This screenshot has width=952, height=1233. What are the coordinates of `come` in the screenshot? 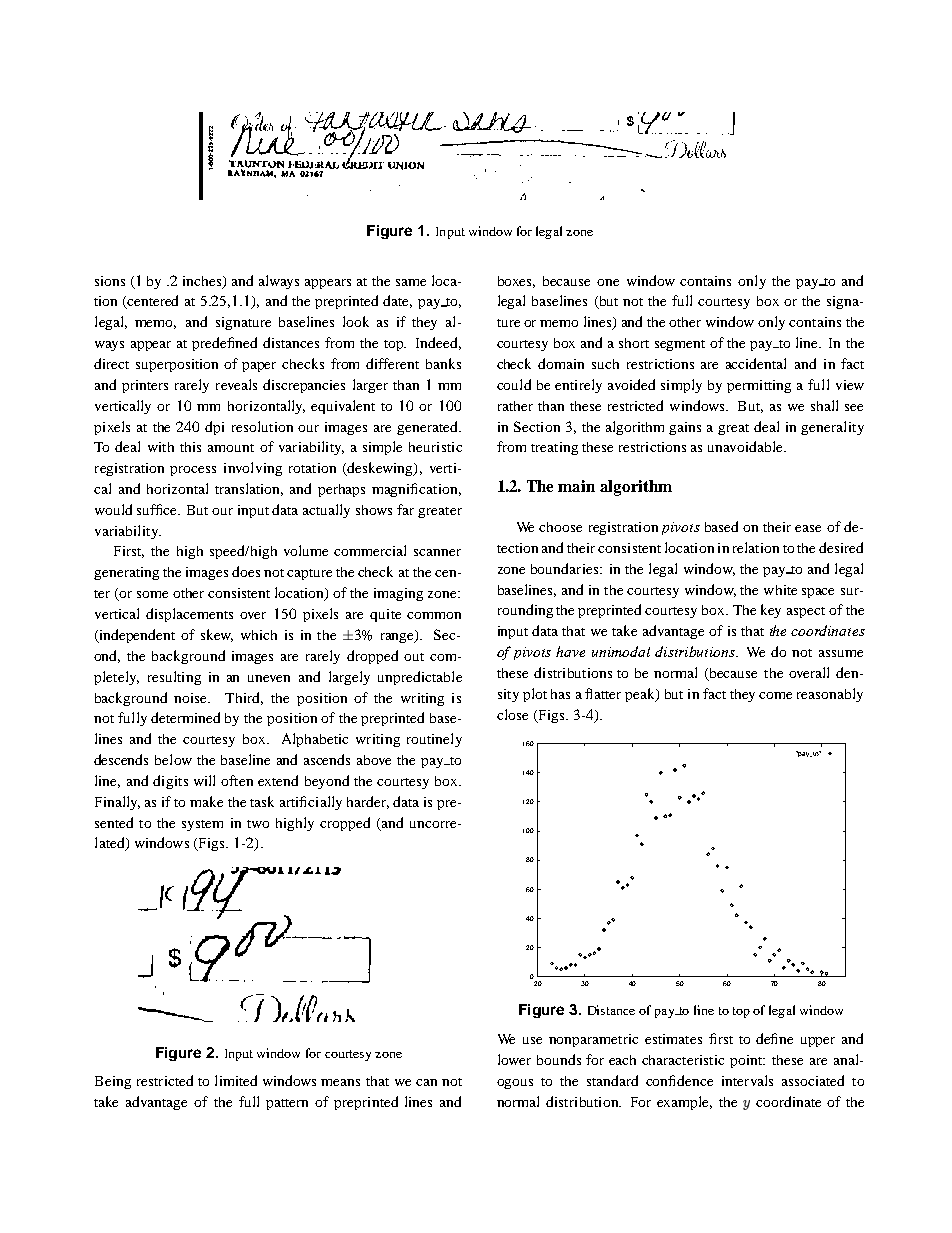 It's located at (775, 695).
